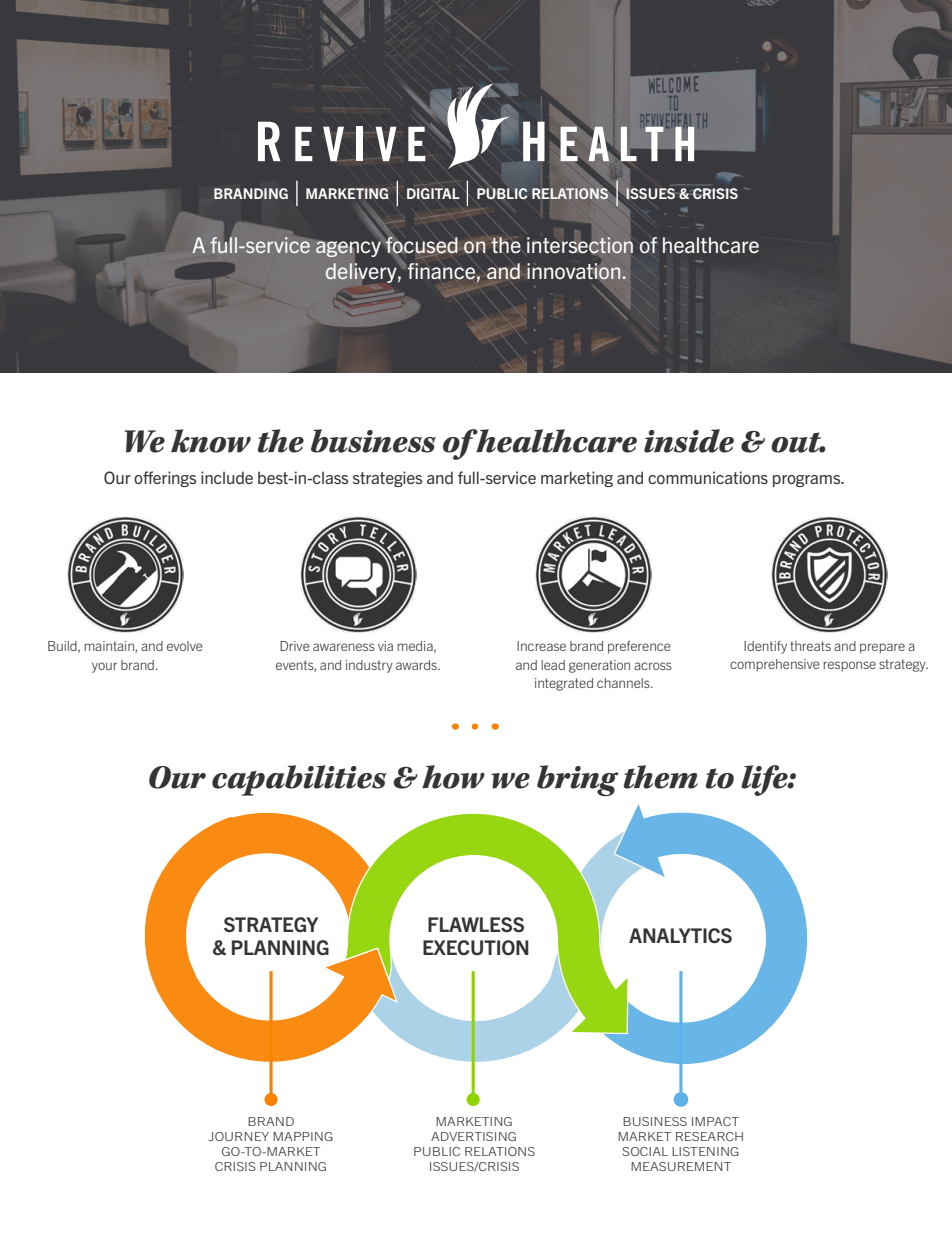 The image size is (952, 1233). Describe the element at coordinates (775, 665) in the screenshot. I see `comprehensive` at that location.
